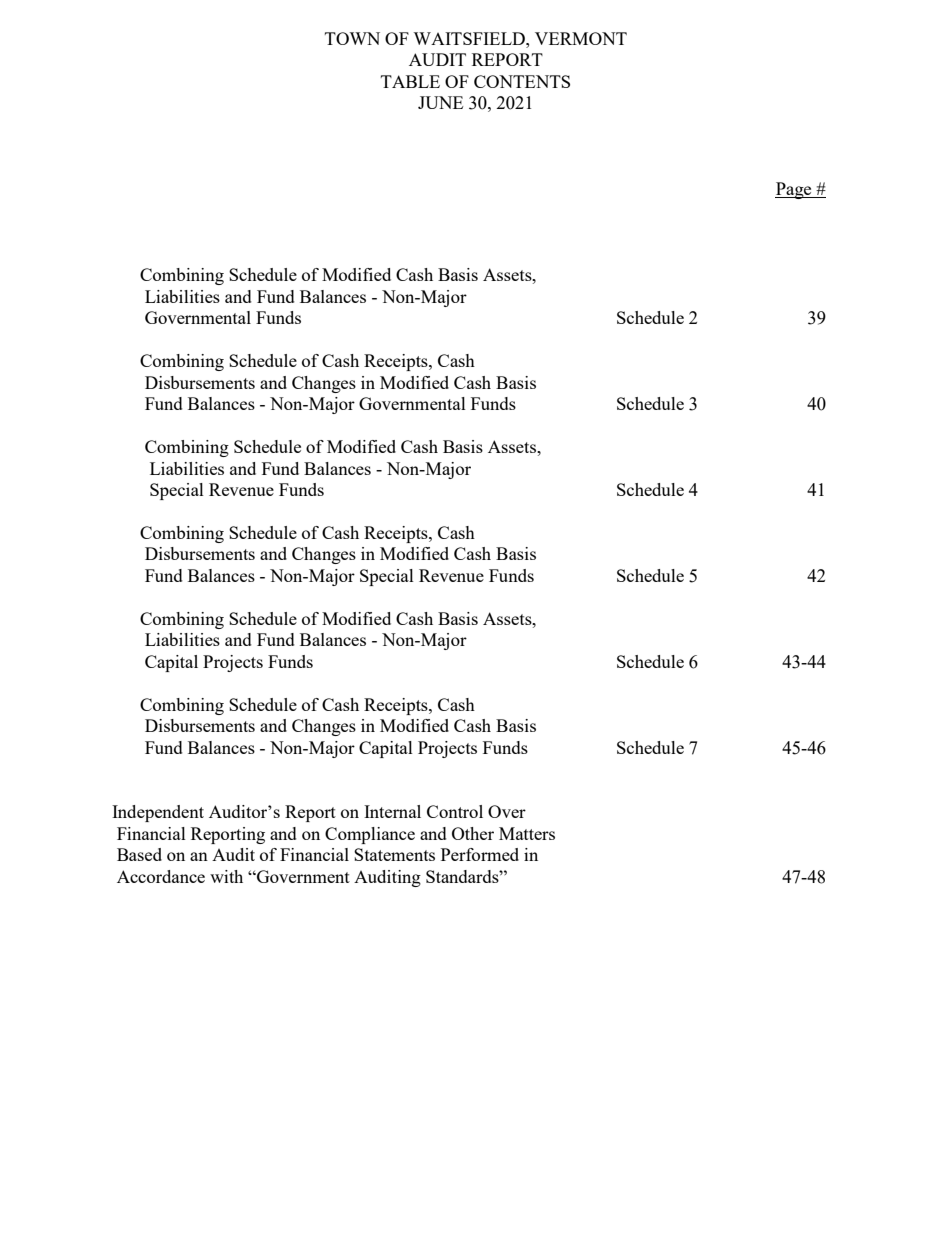 This image has width=952, height=1233. What do you see at coordinates (455, 811) in the image?
I see `Control` at bounding box center [455, 811].
